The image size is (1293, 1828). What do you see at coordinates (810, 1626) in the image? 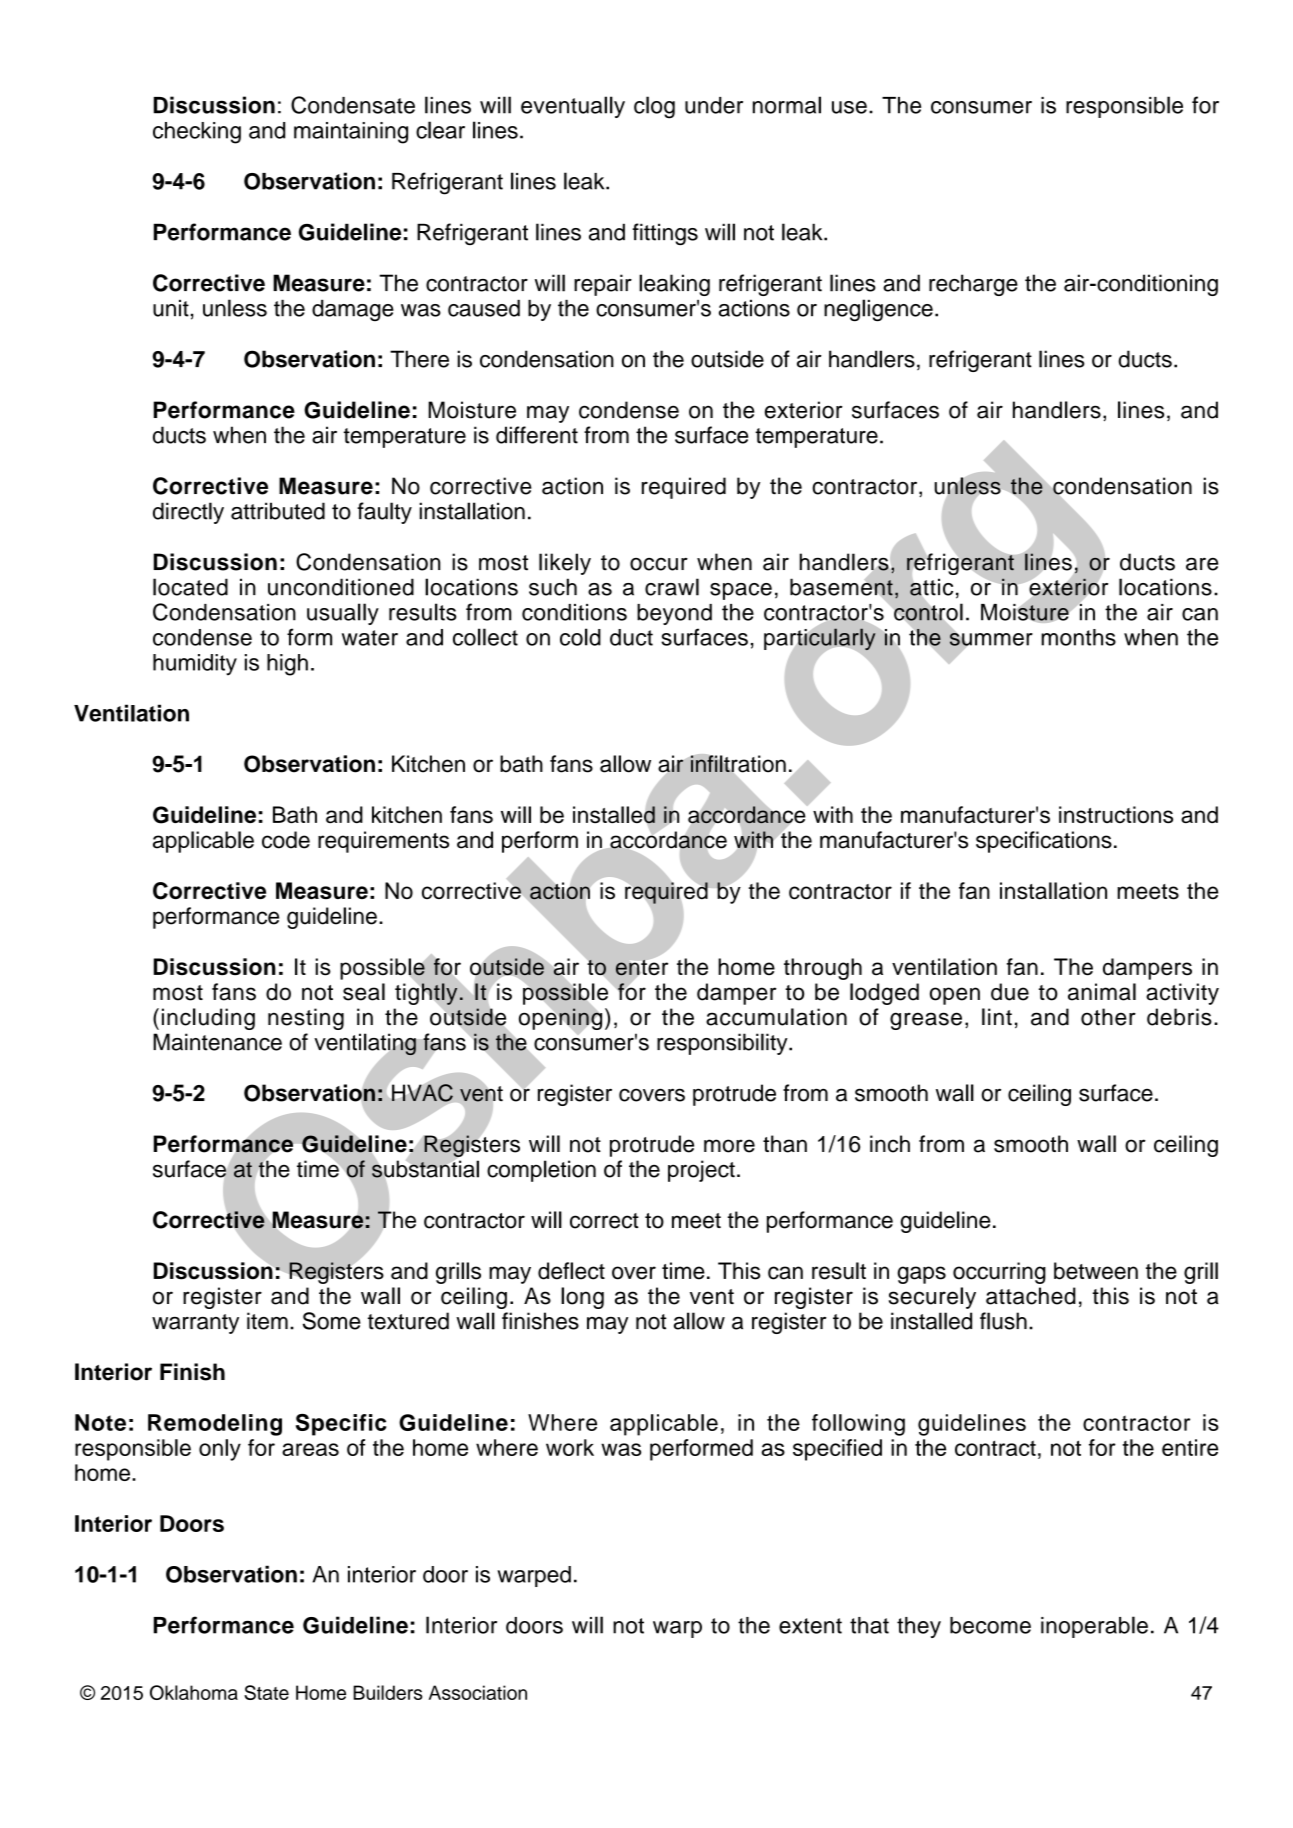
I see `extent` at bounding box center [810, 1626].
